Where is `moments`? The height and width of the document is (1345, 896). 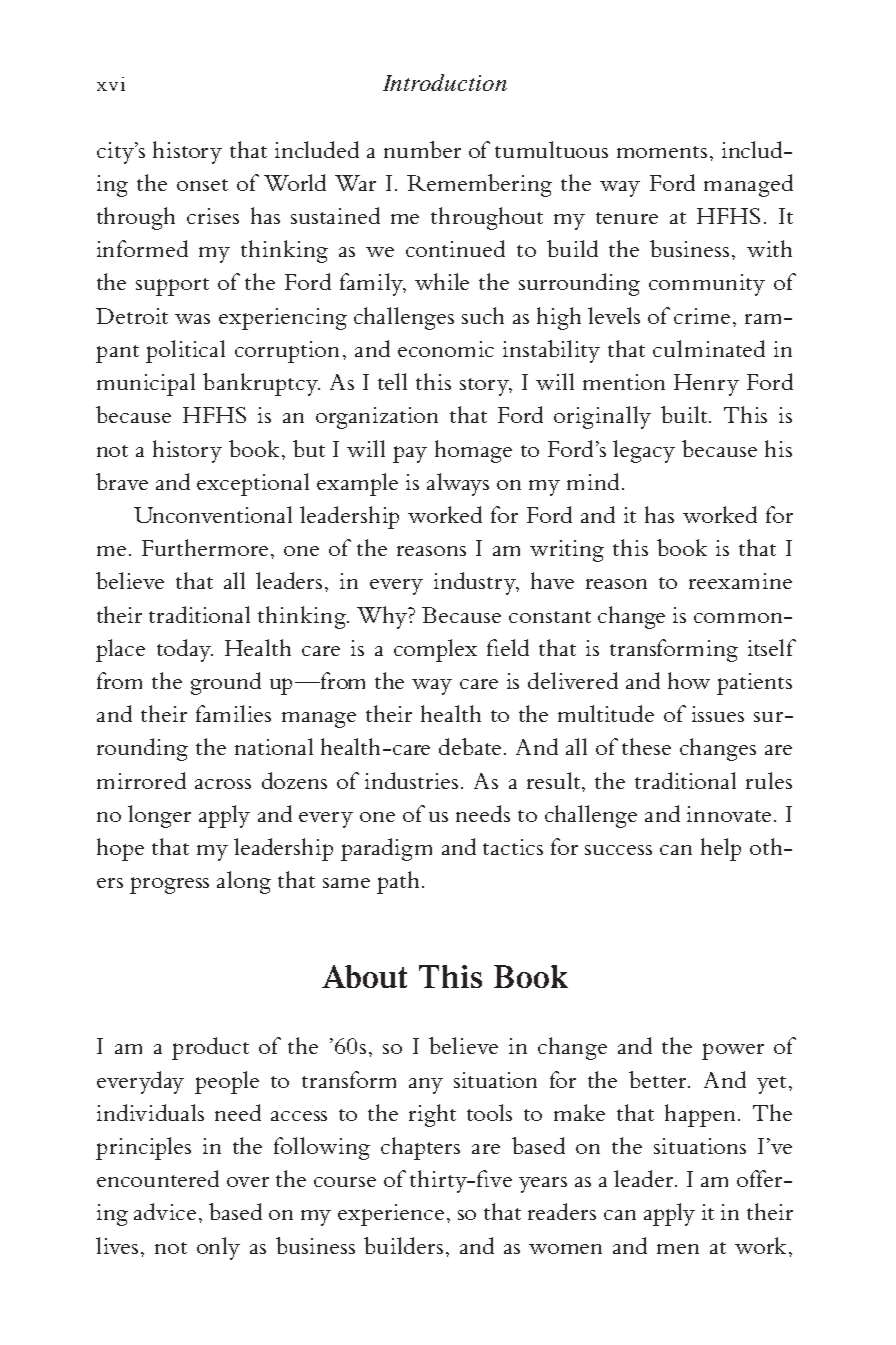 moments is located at coordinates (662, 152).
